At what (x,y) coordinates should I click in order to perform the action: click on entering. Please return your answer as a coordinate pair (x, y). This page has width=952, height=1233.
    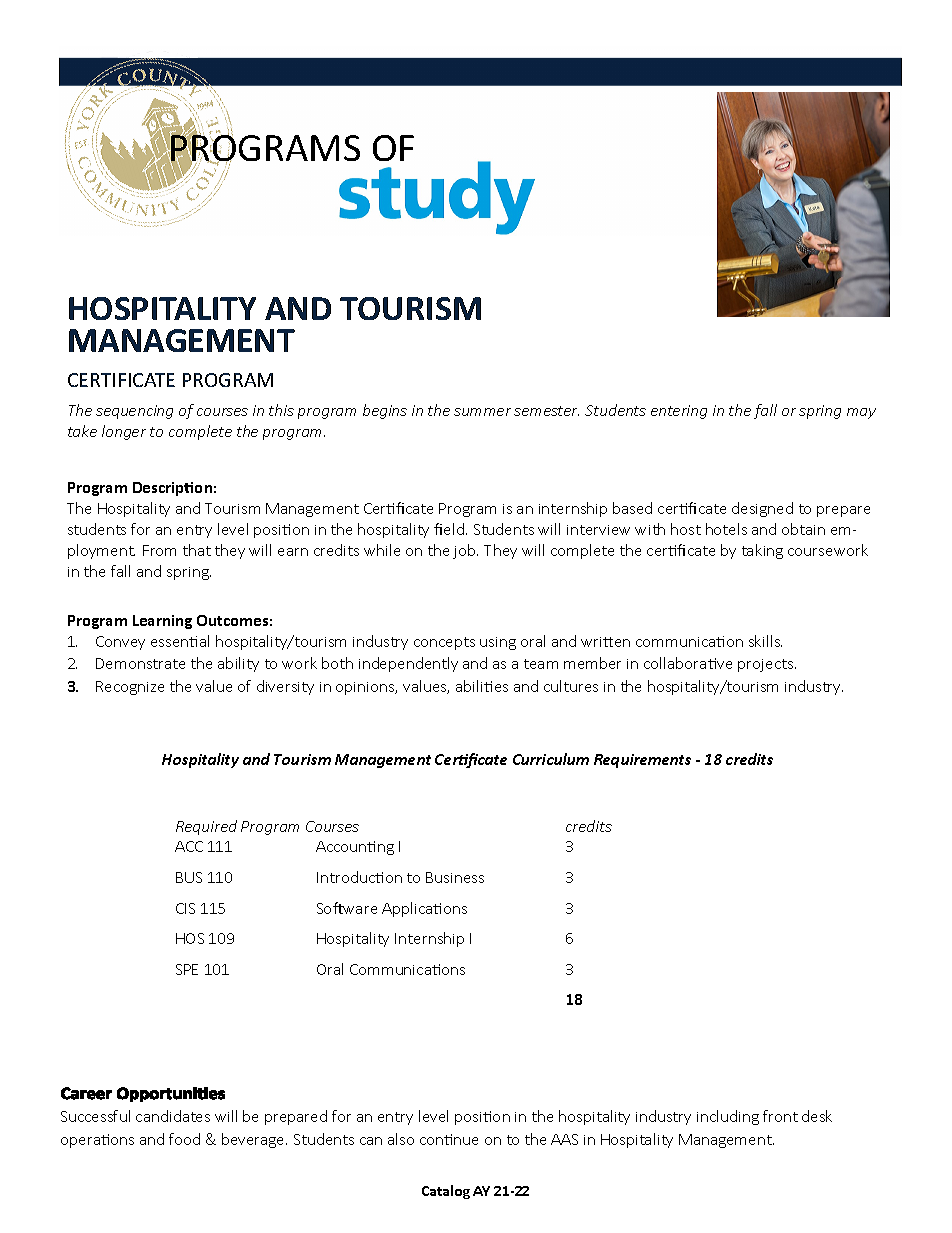
    Looking at the image, I should click on (679, 412).
